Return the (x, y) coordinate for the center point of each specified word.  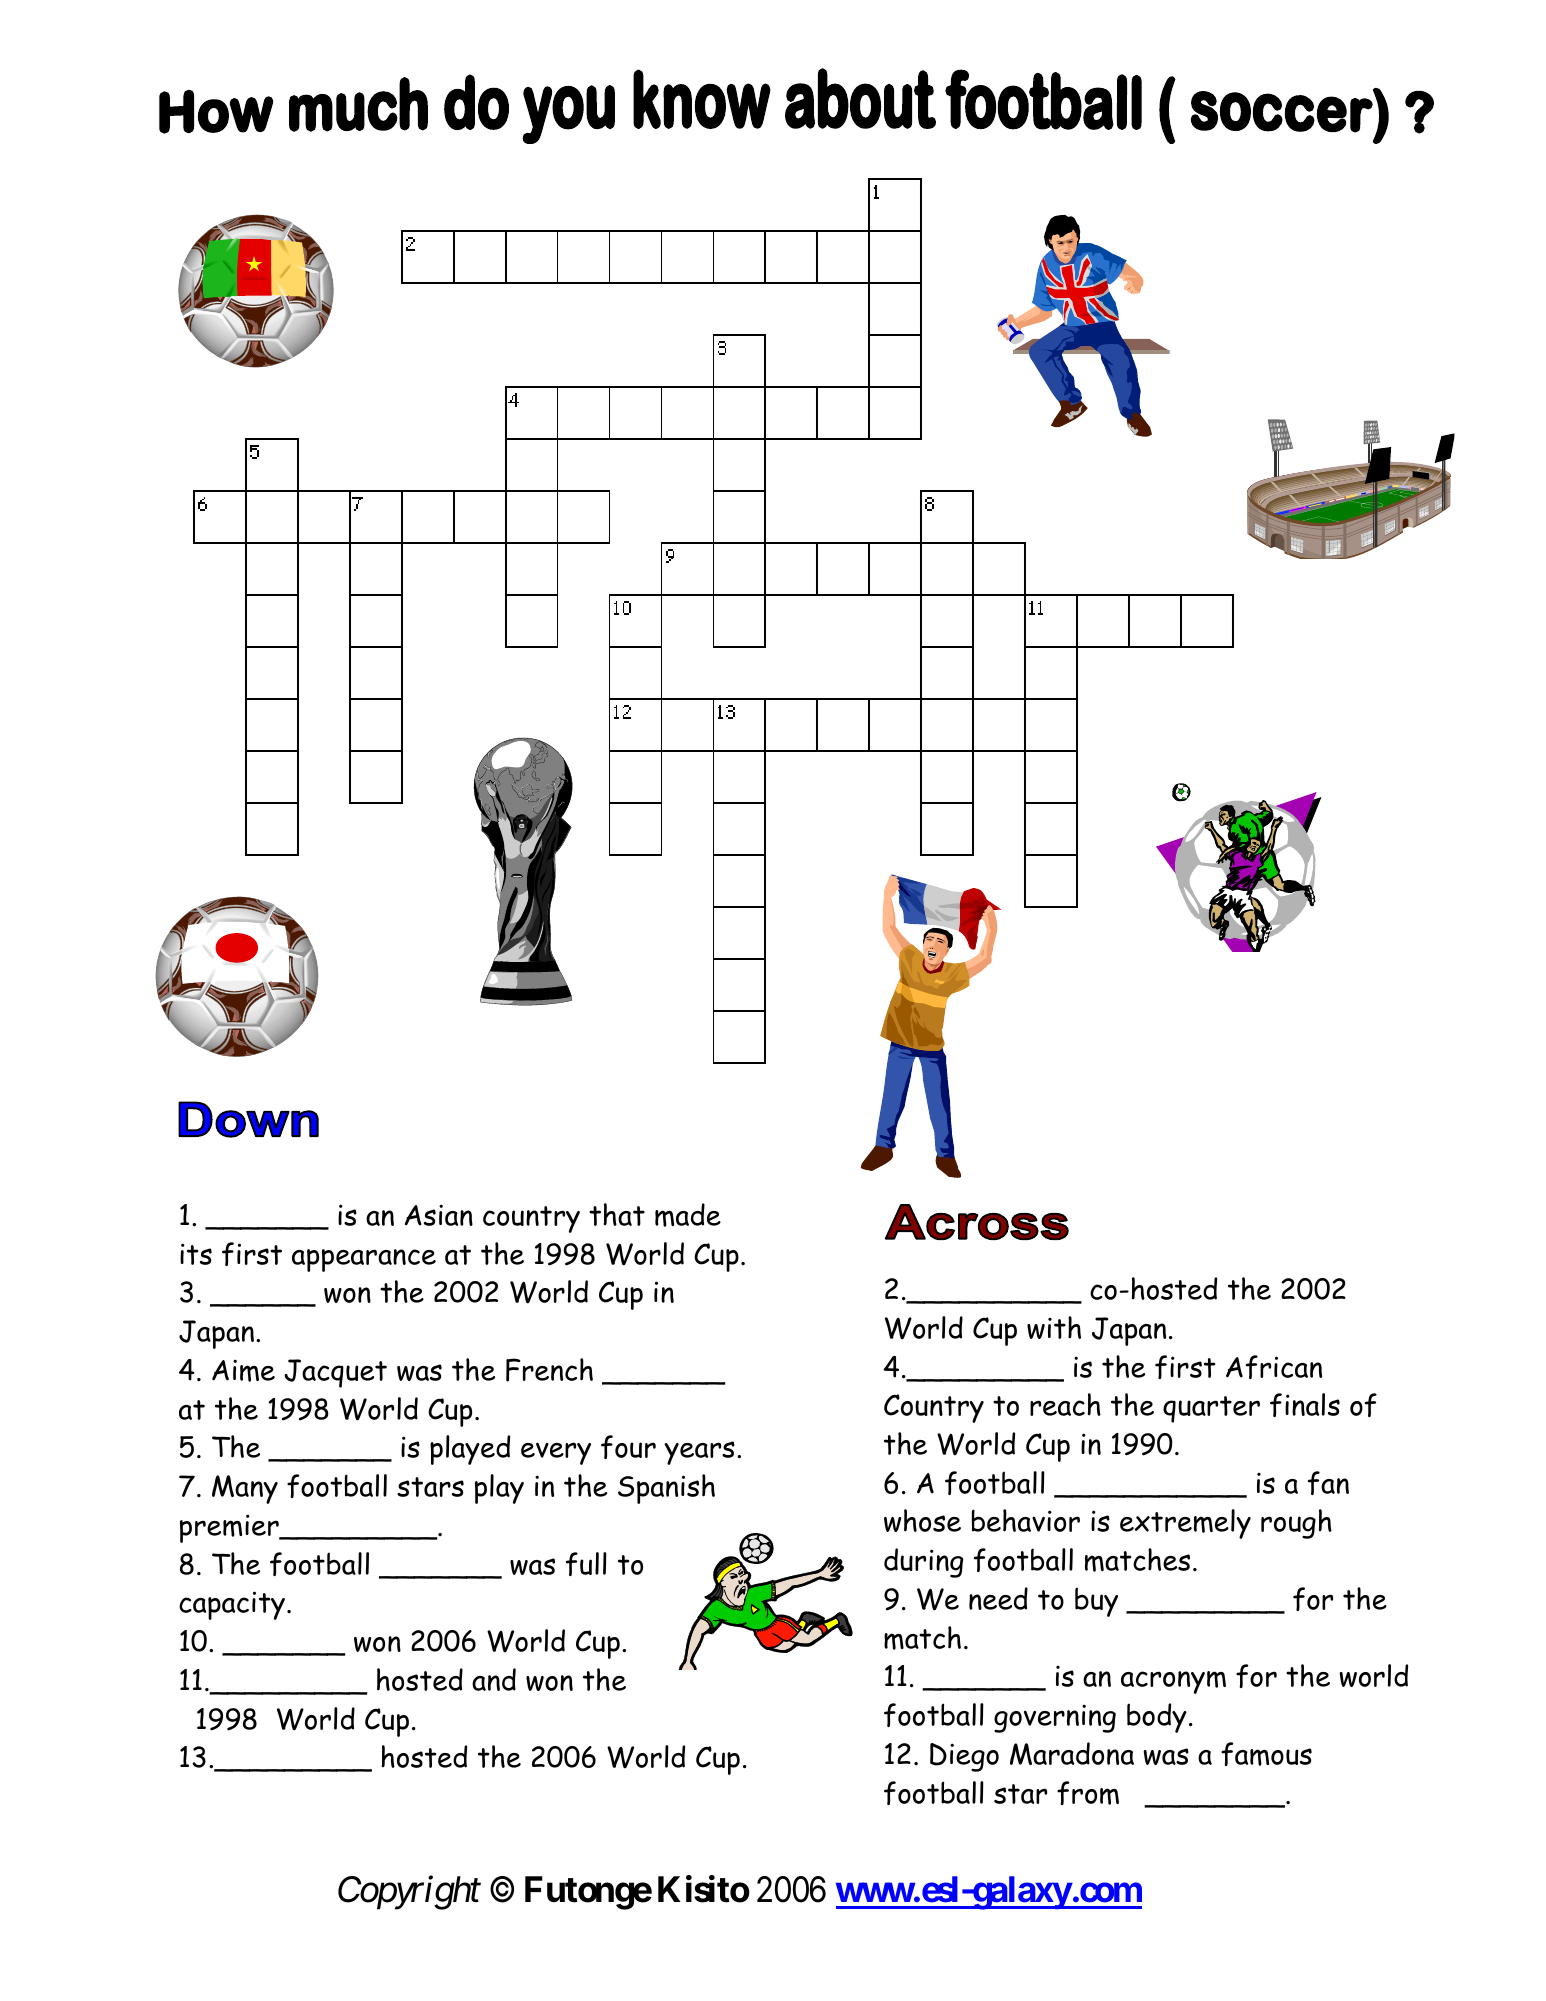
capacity (232, 1605)
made (688, 1215)
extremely (1185, 1524)
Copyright (409, 1892)
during (923, 1563)
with (1054, 1327)
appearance (364, 1260)
